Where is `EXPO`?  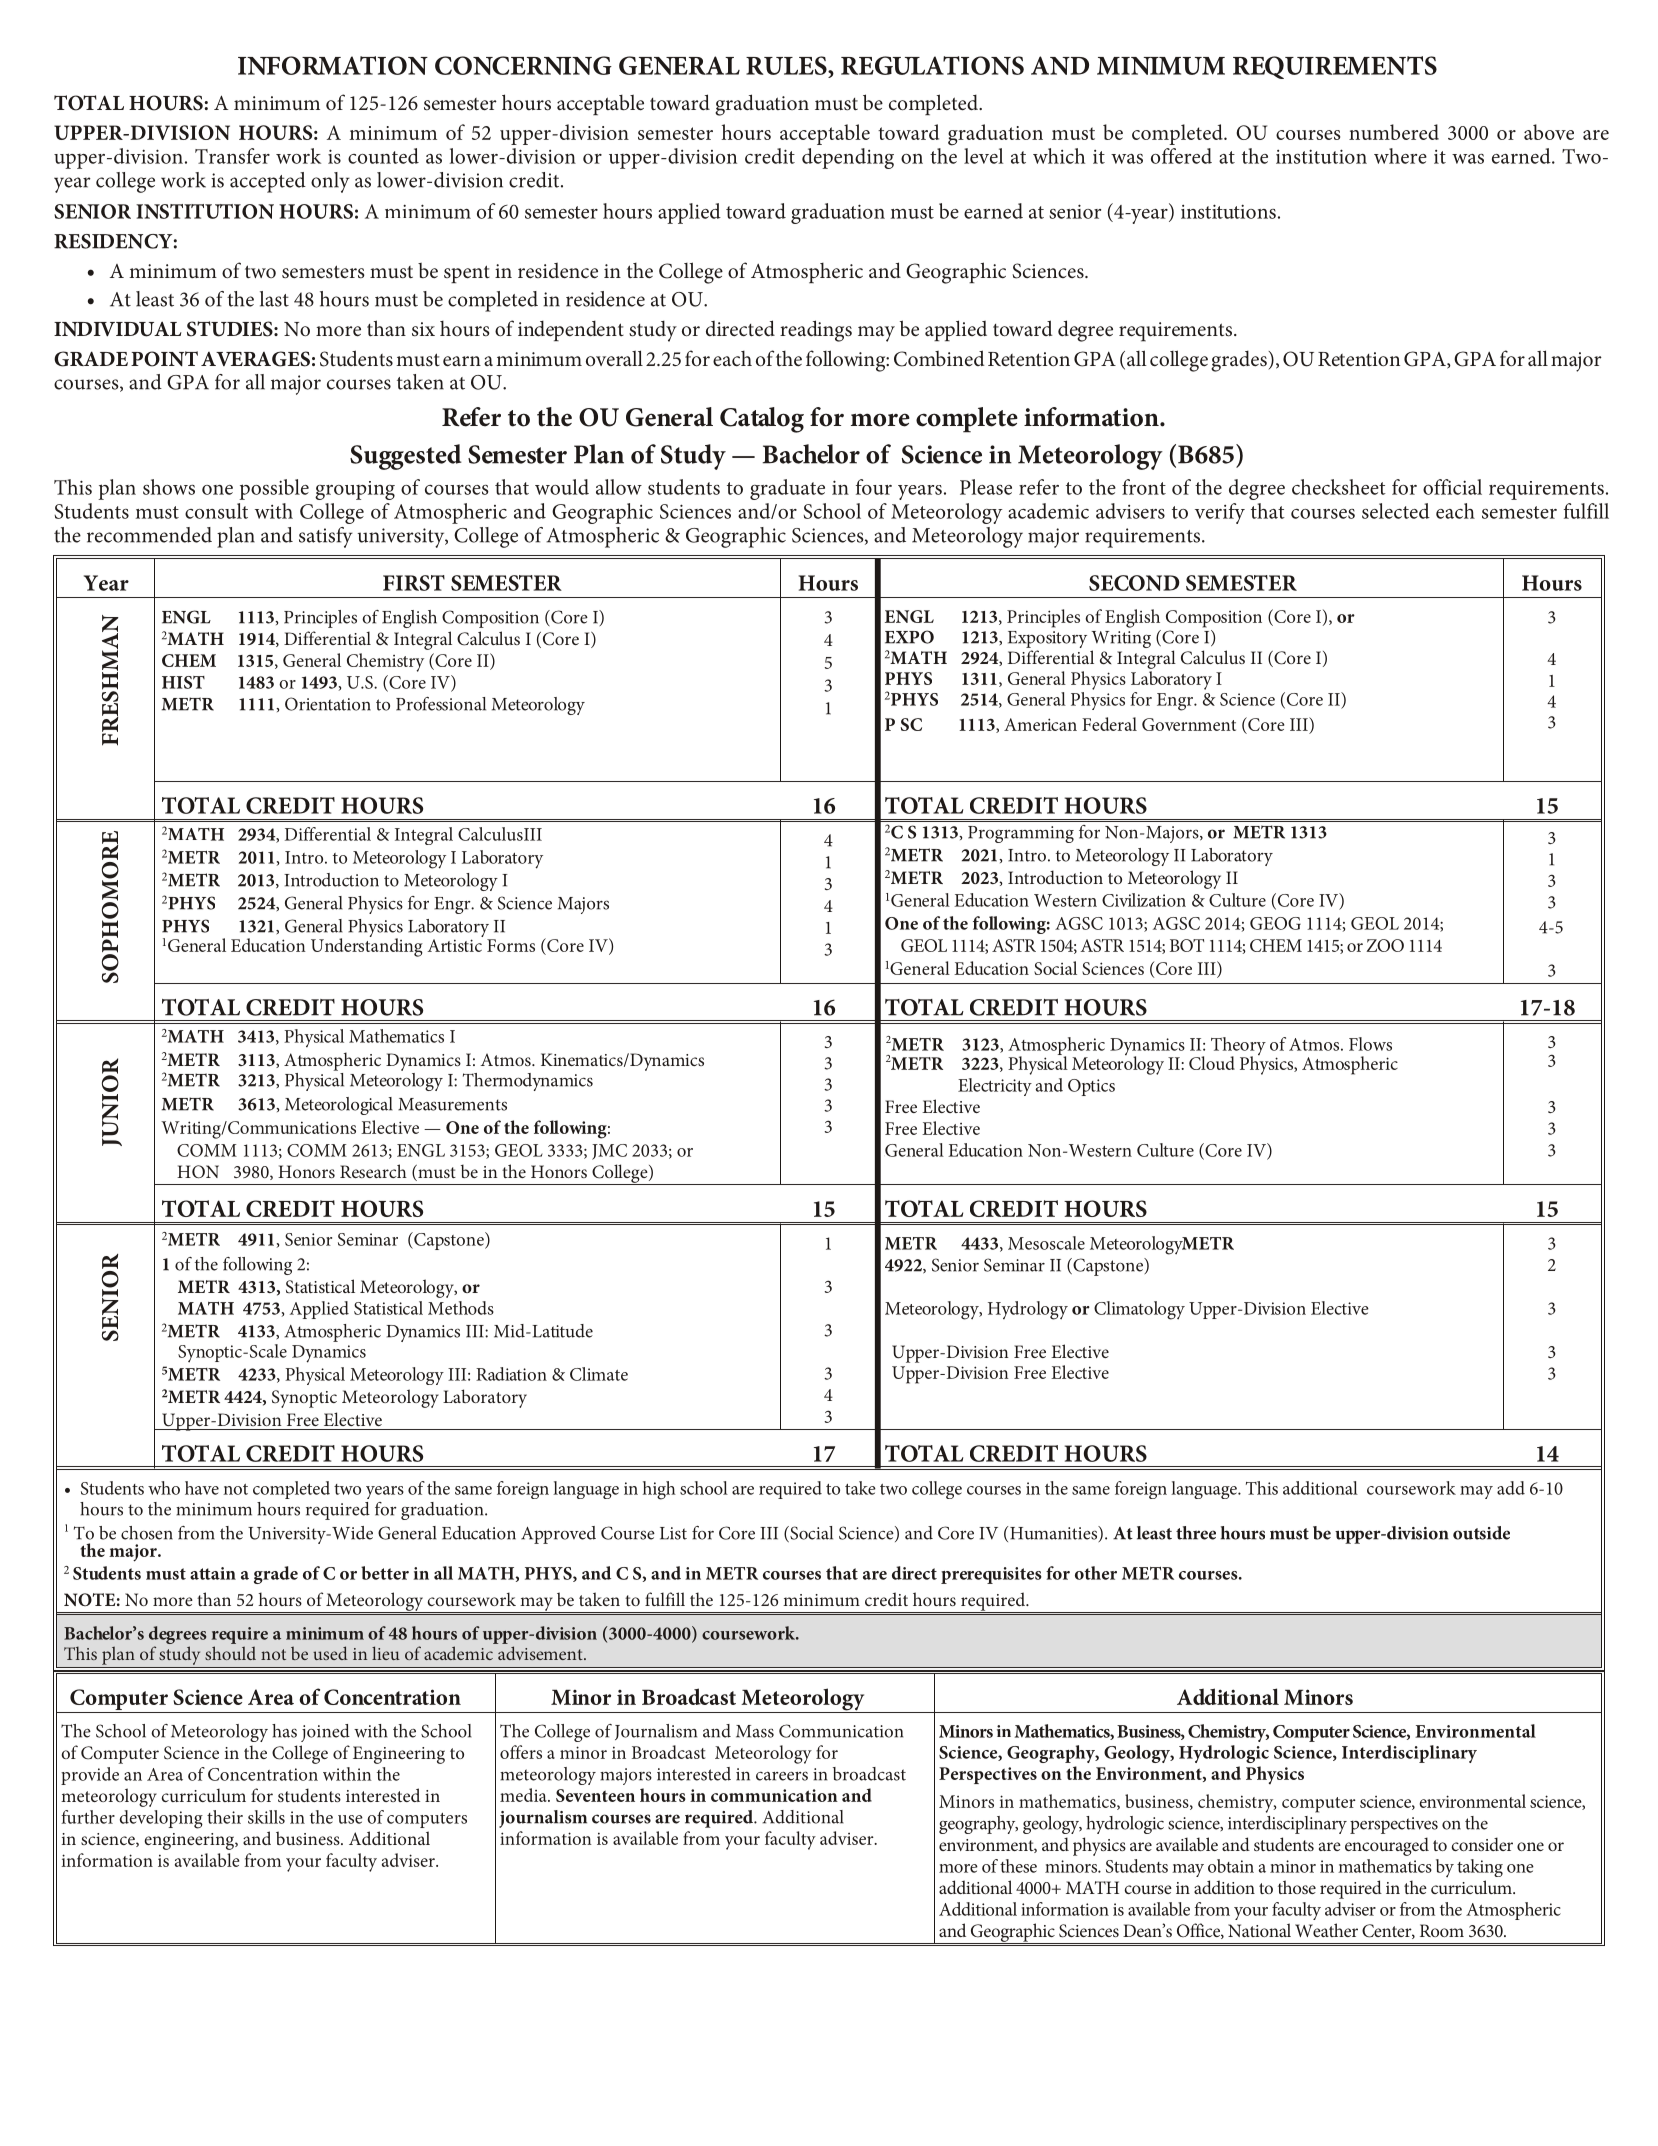 EXPO is located at coordinates (909, 637).
